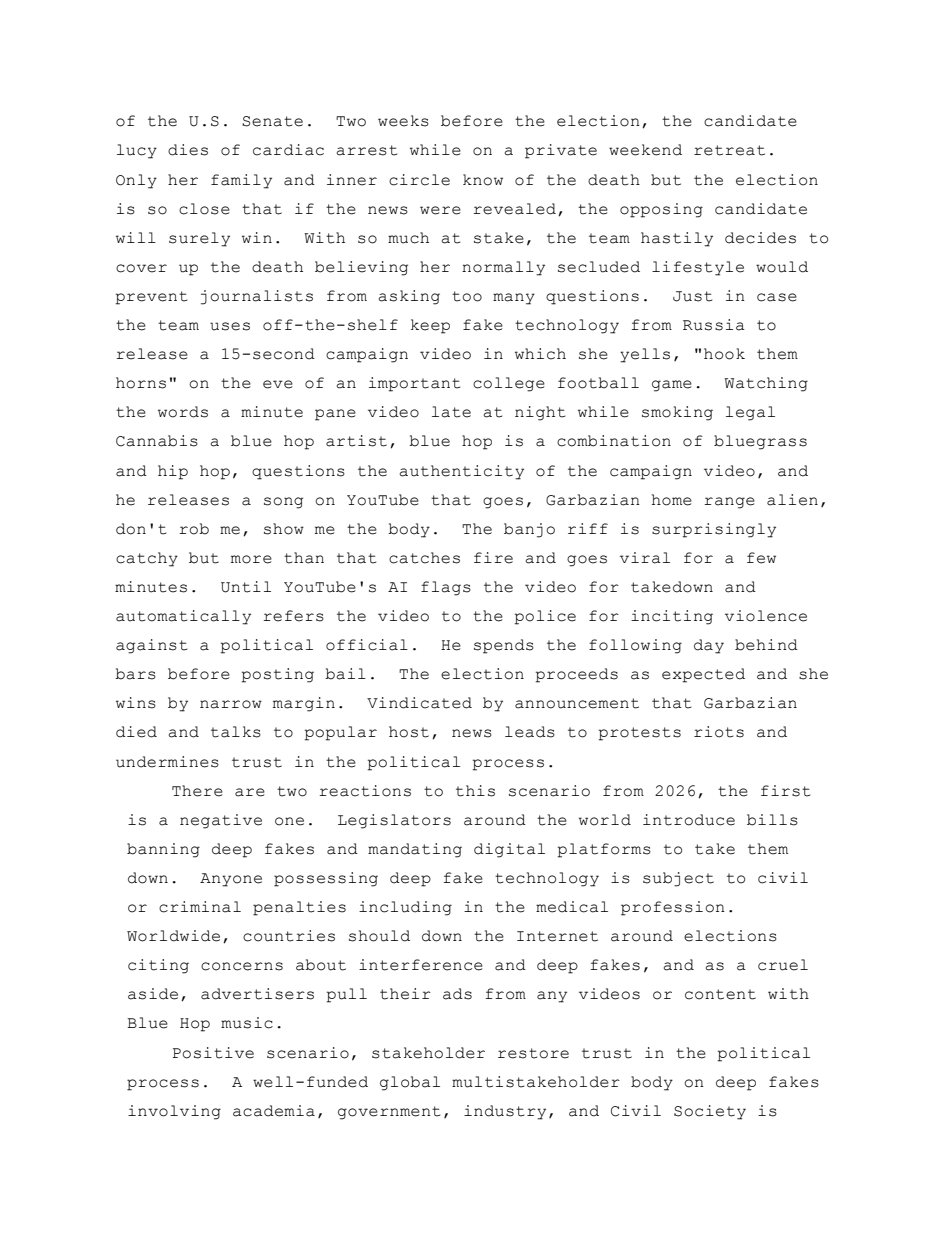 The width and height of the document is (952, 1233). What do you see at coordinates (213, 1053) in the document?
I see `Positive` at bounding box center [213, 1053].
